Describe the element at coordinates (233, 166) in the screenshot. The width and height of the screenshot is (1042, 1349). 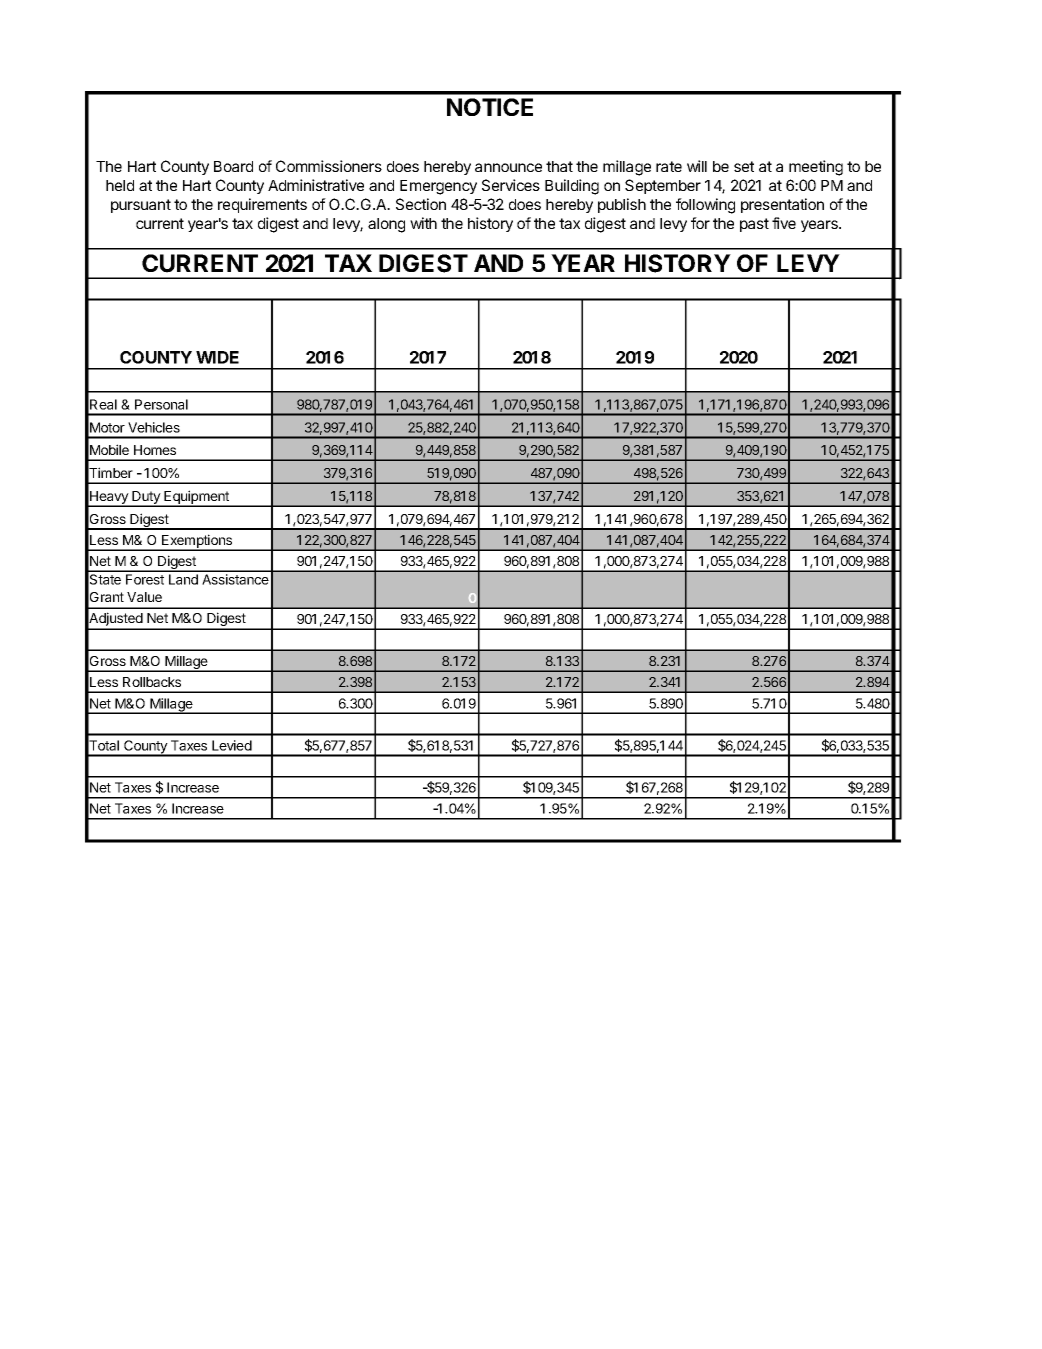
I see `Board` at that location.
